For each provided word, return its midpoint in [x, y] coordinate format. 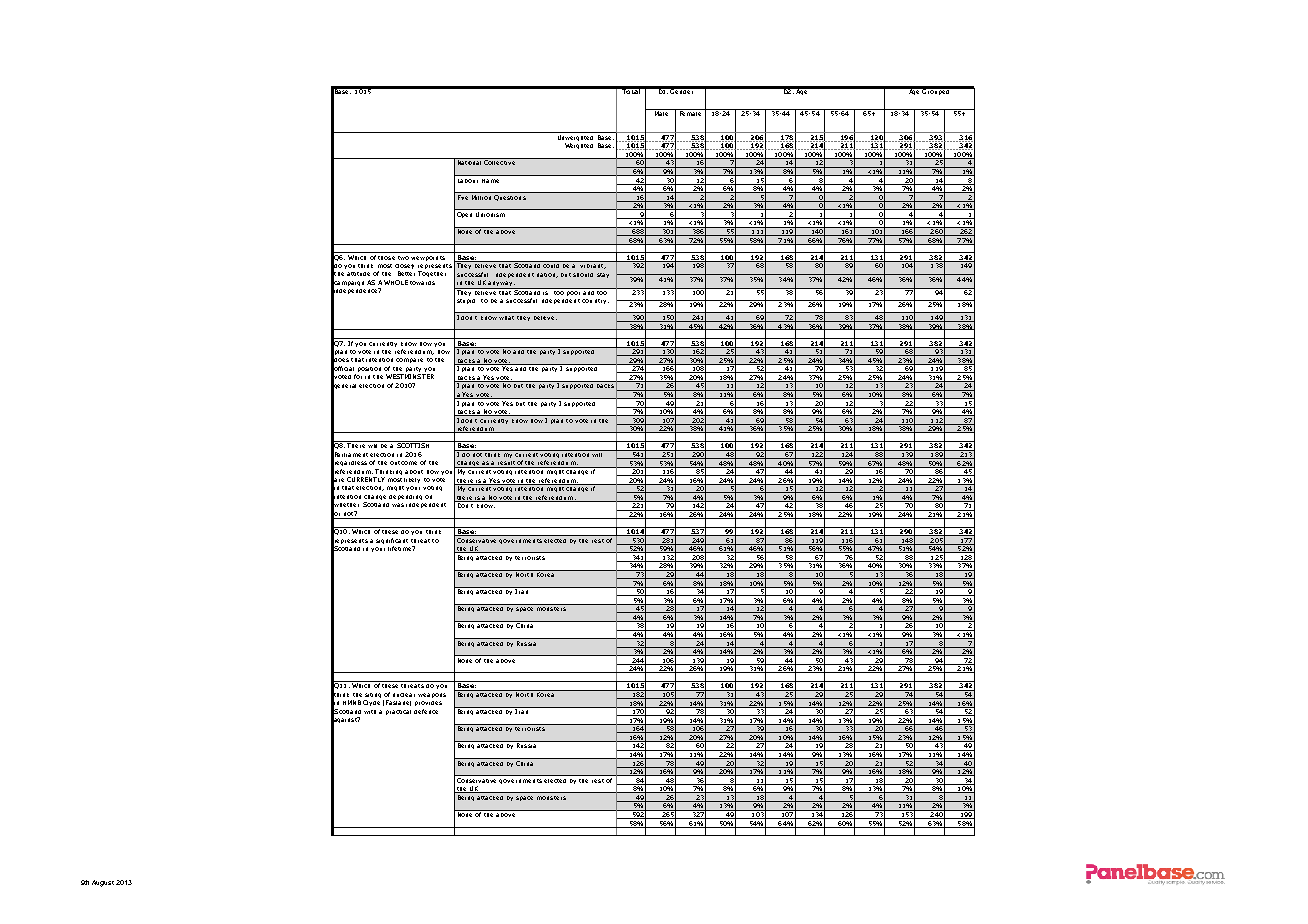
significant [392, 541]
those [387, 256]
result [506, 464]
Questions [510, 198]
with [370, 712]
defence [426, 711]
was [398, 505]
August [103, 883]
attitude [358, 274]
